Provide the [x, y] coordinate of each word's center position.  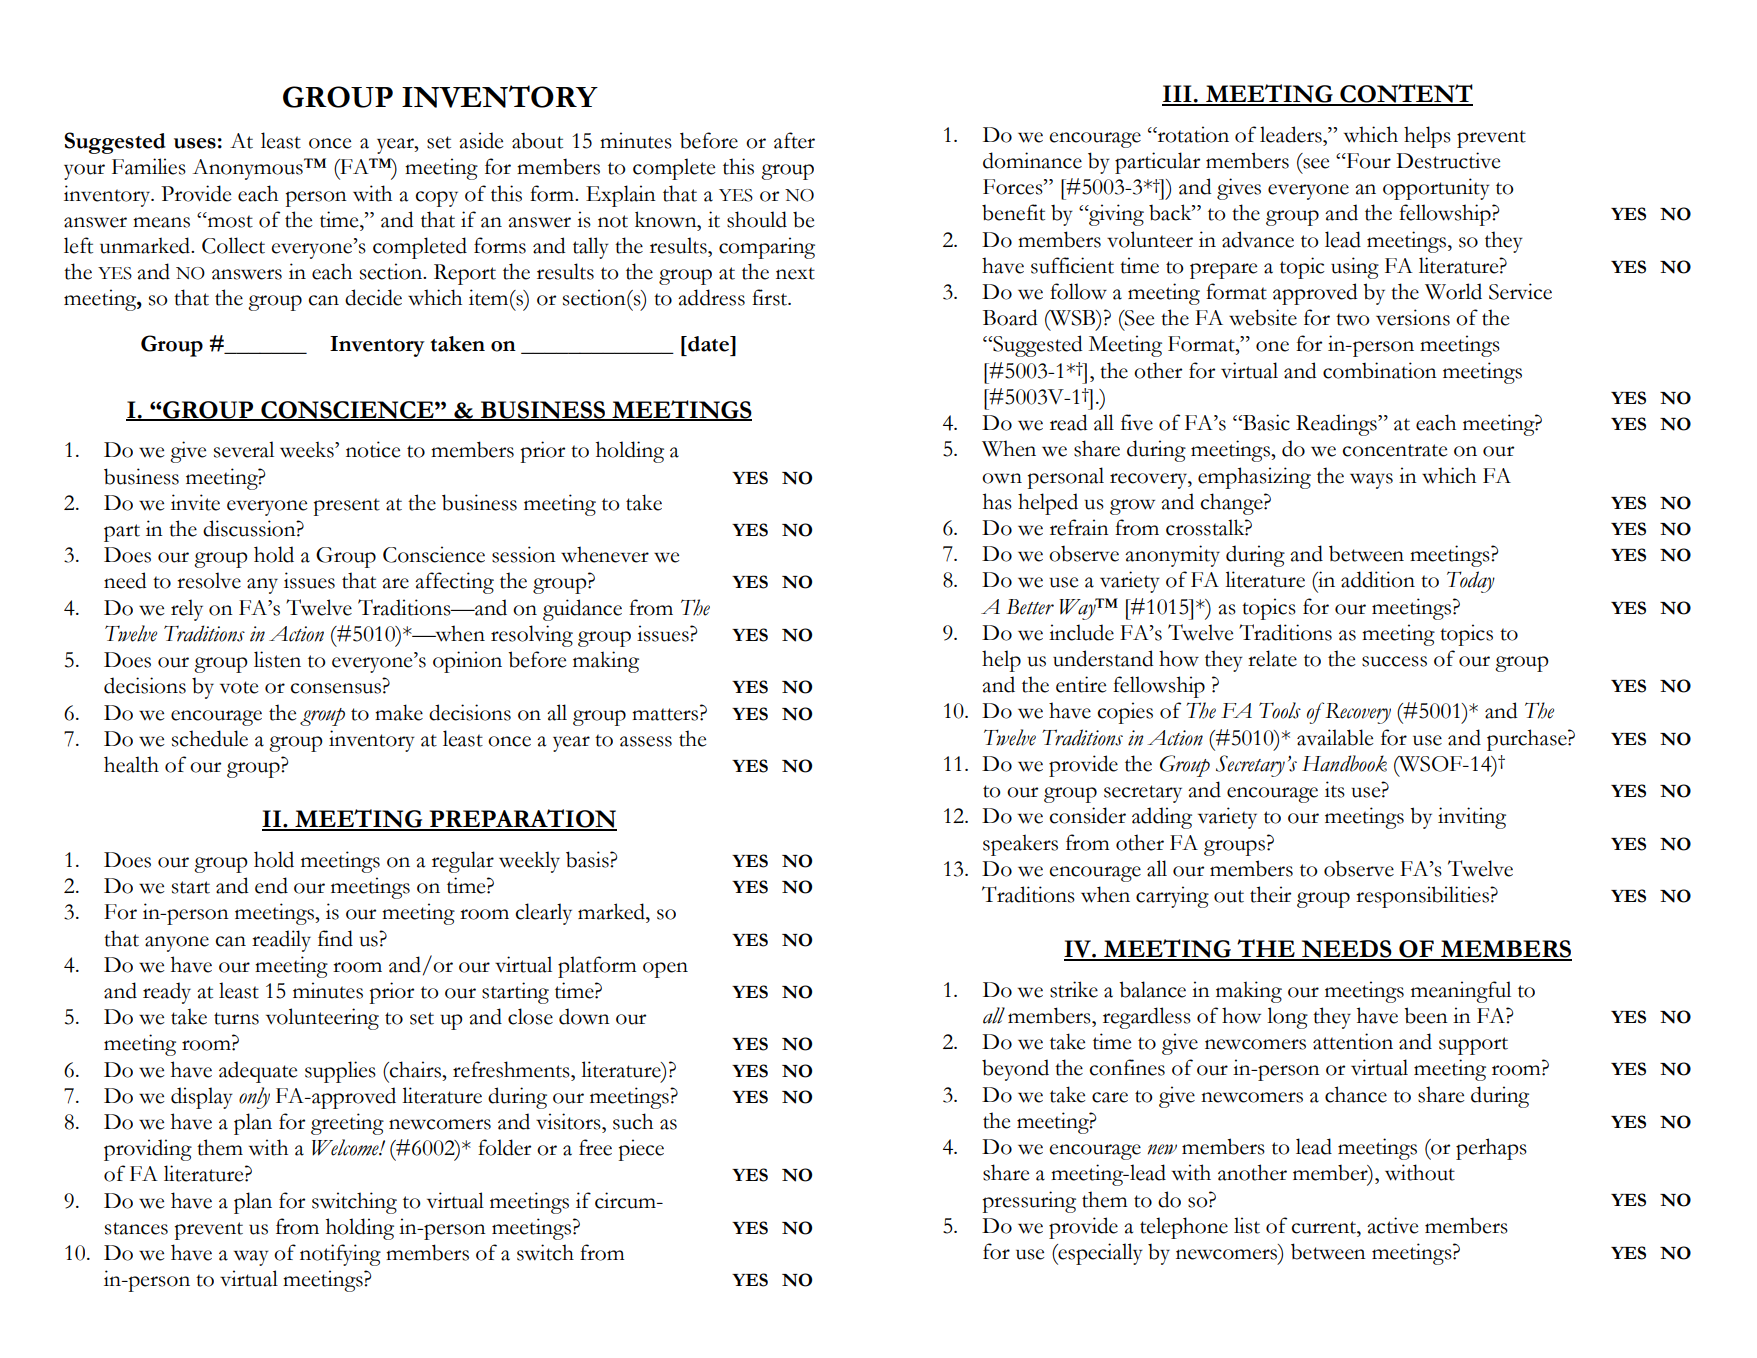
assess [646, 741]
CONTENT [1405, 94]
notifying [340, 1255]
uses [195, 143]
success [1394, 661]
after [794, 140]
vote [239, 687]
